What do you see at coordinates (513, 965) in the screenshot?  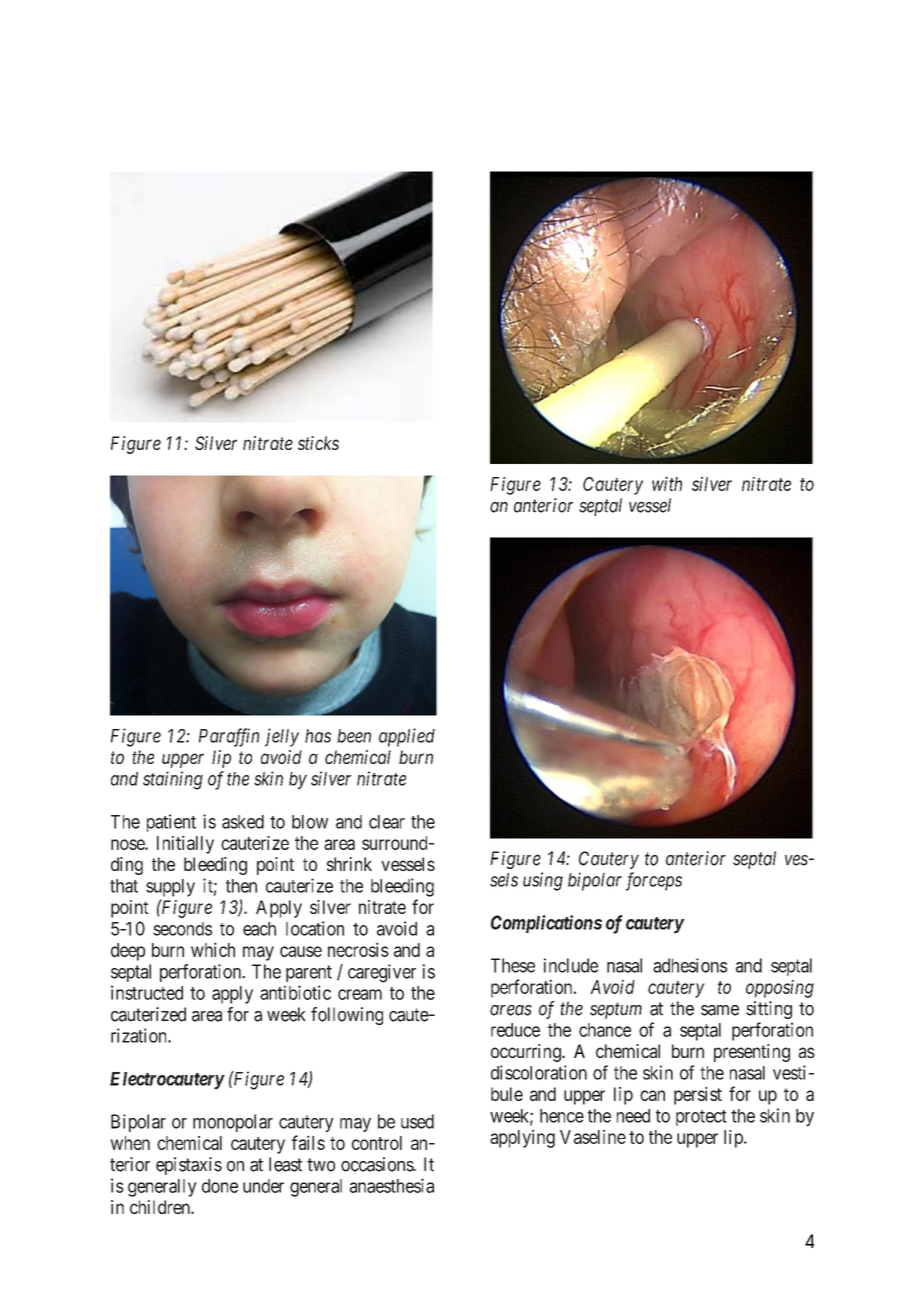 I see `These` at bounding box center [513, 965].
